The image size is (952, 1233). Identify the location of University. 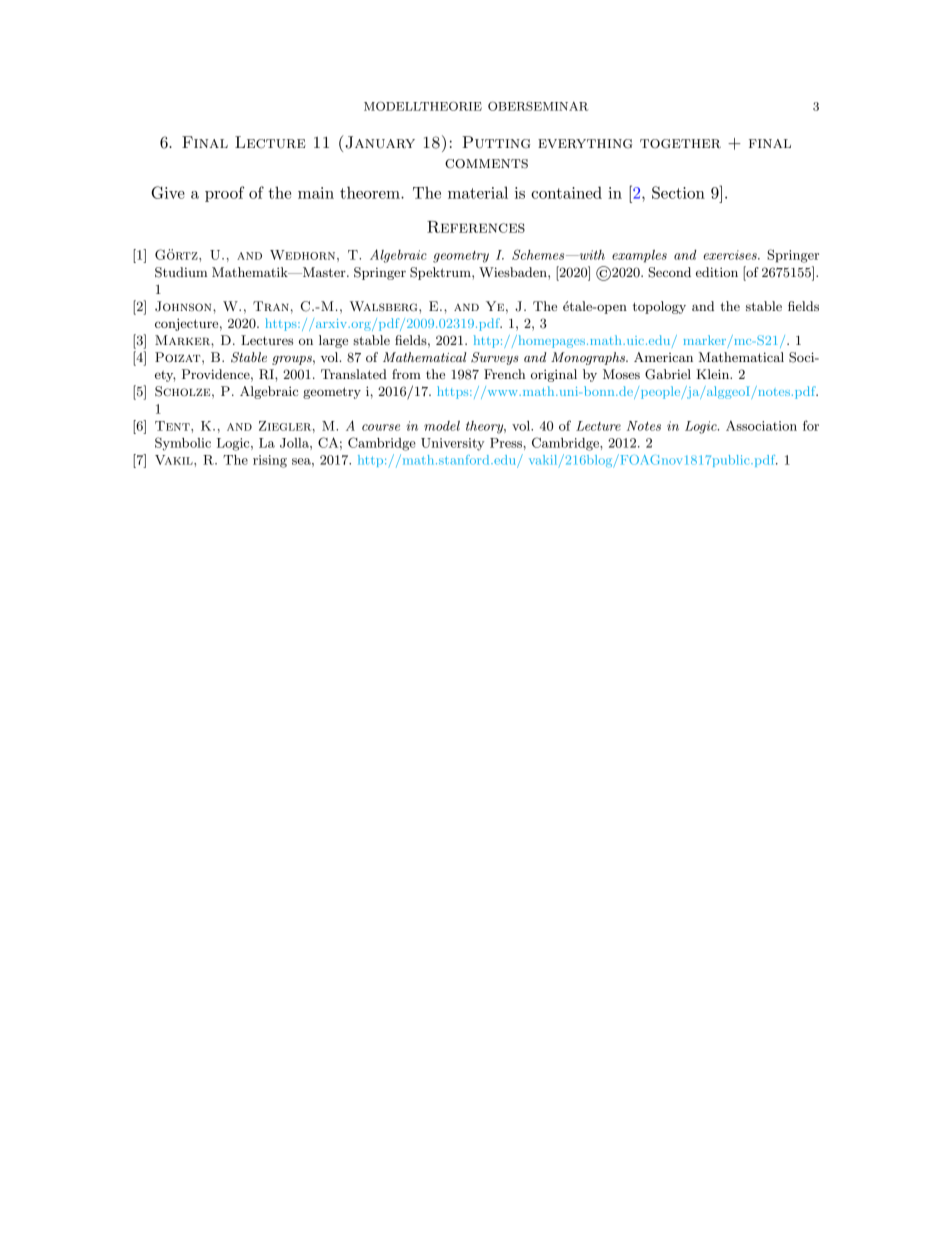
(453, 444).
